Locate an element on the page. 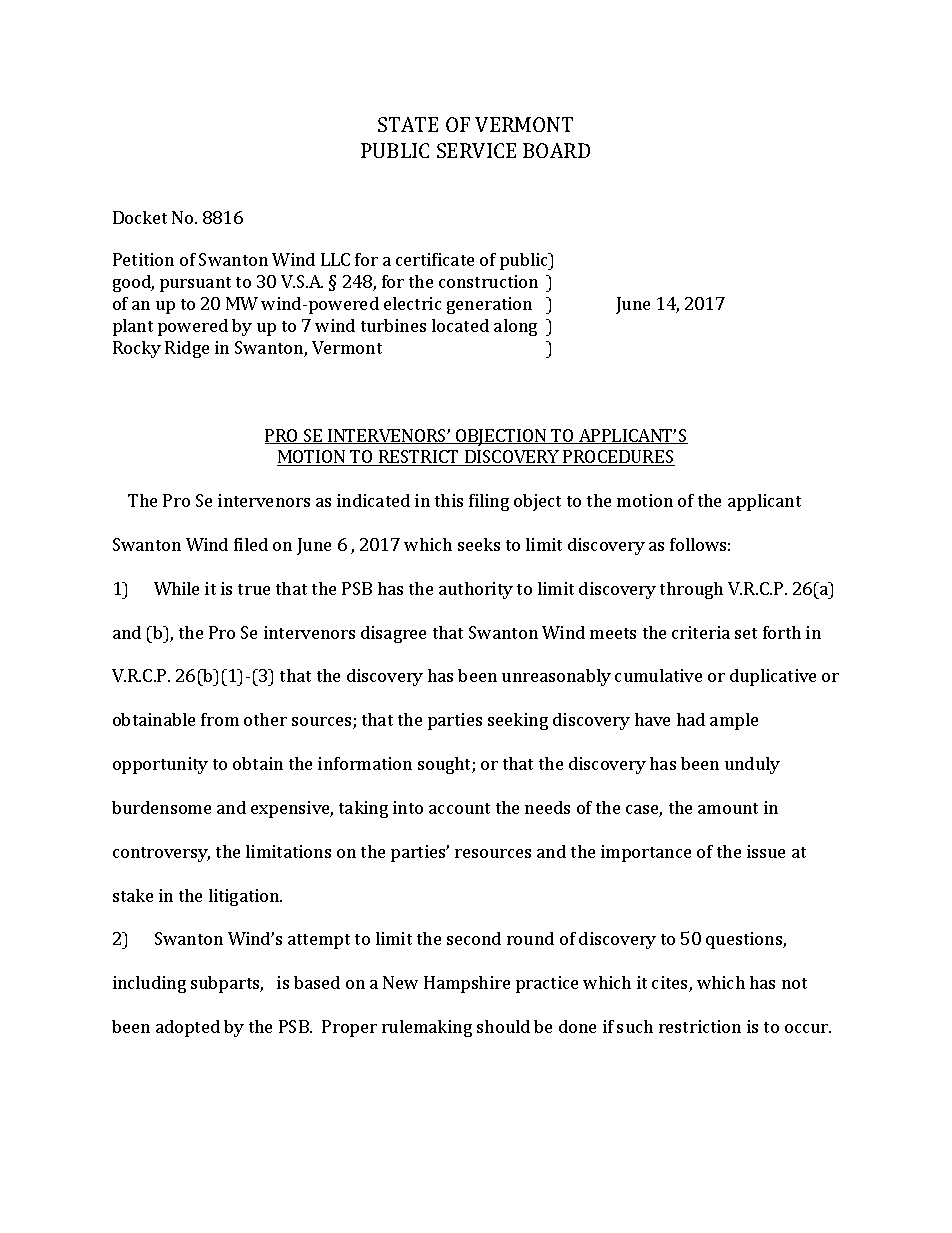 The width and height of the page is (952, 1233). disagree is located at coordinates (393, 634).
